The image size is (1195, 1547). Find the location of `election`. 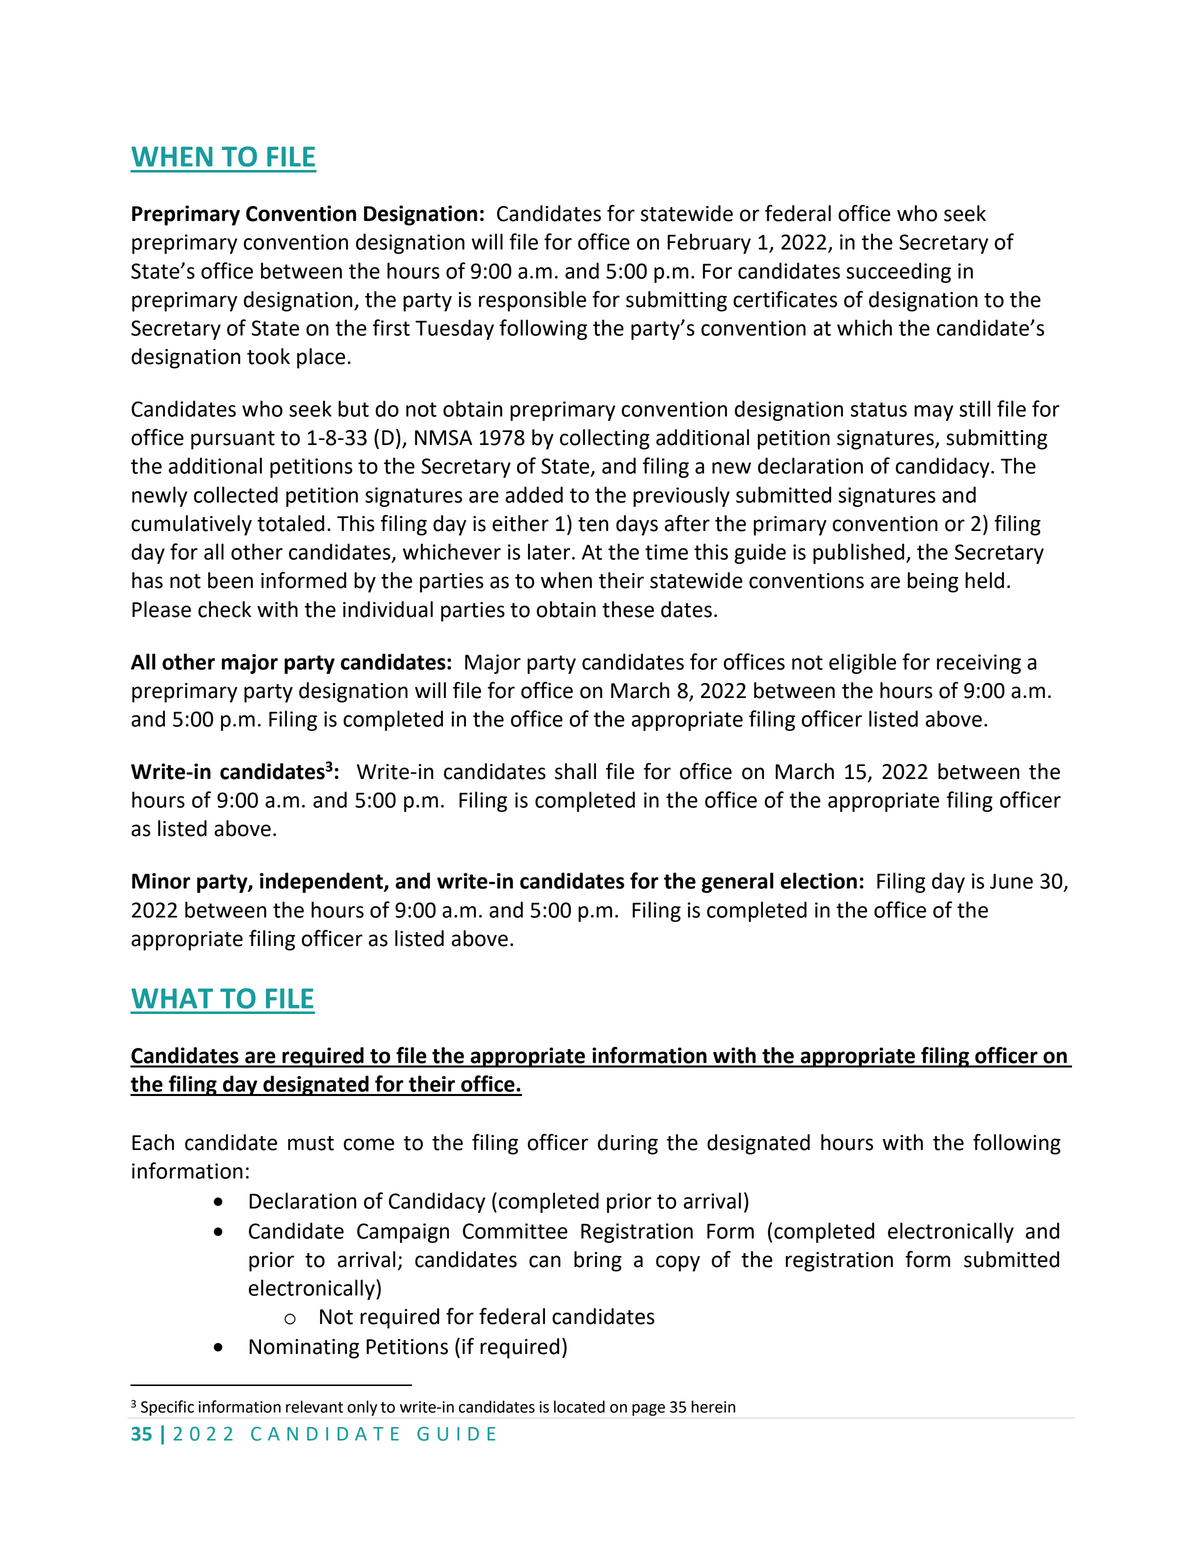

election is located at coordinates (818, 880).
